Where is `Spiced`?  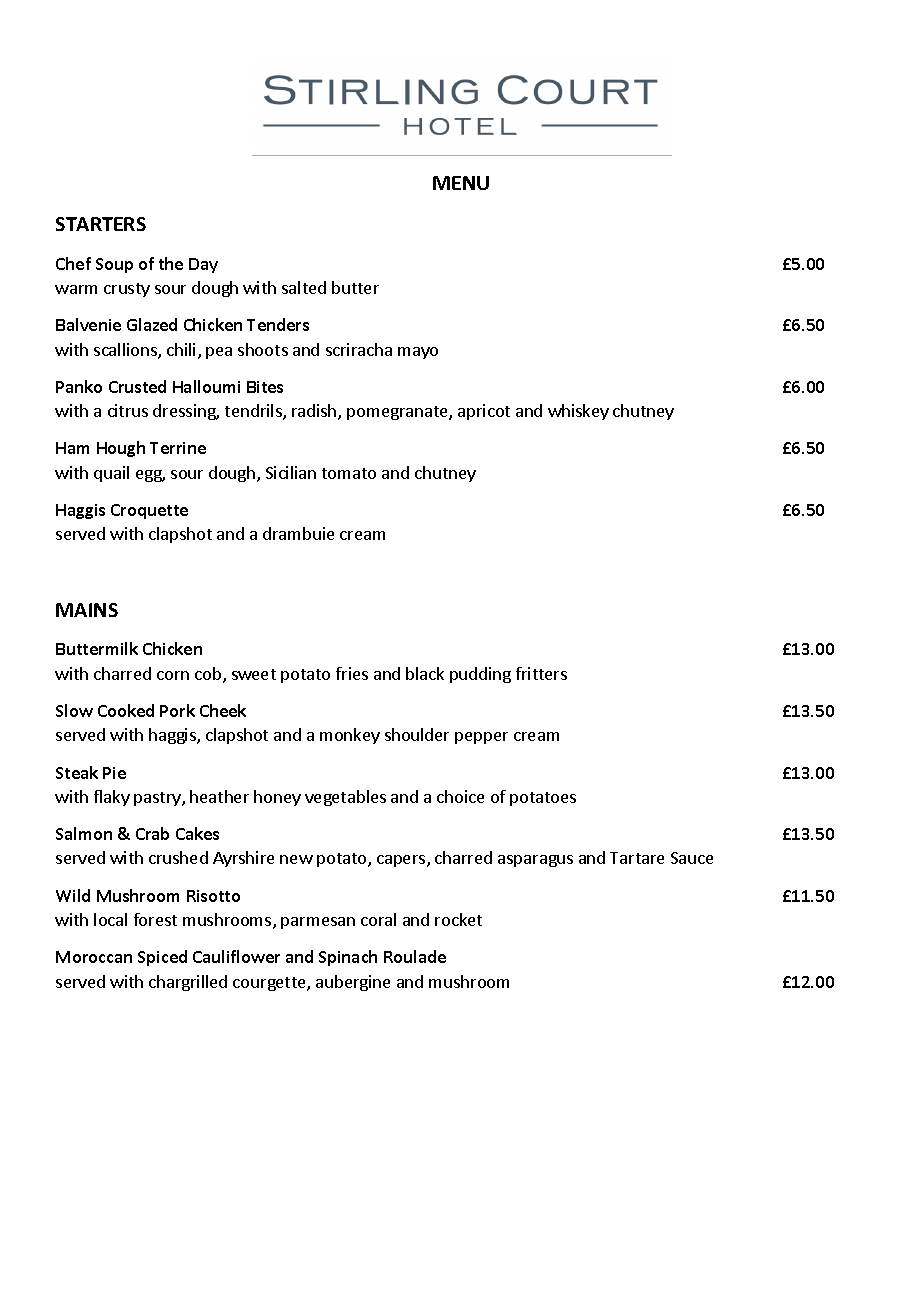 Spiced is located at coordinates (162, 958).
